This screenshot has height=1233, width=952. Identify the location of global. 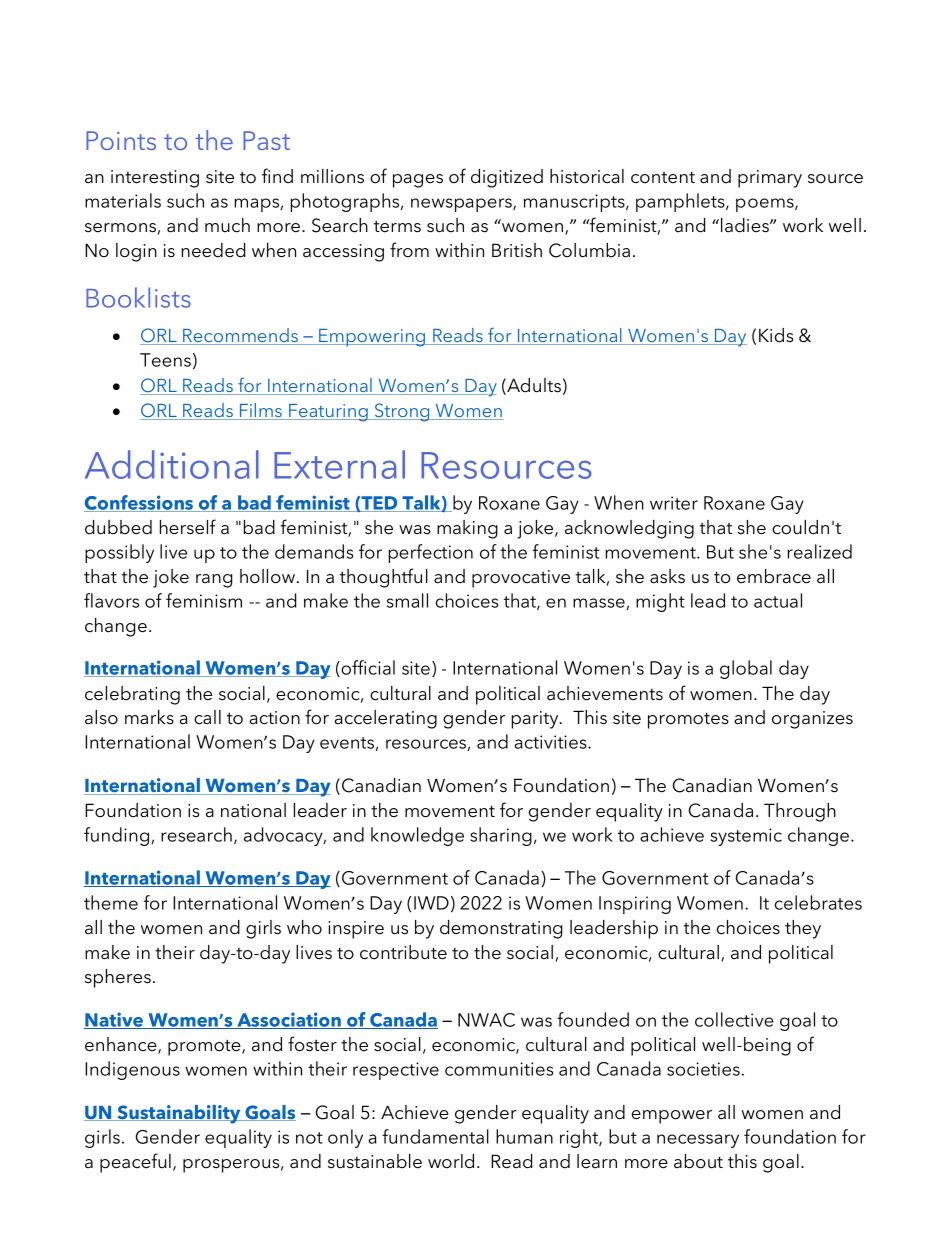
(746, 669).
